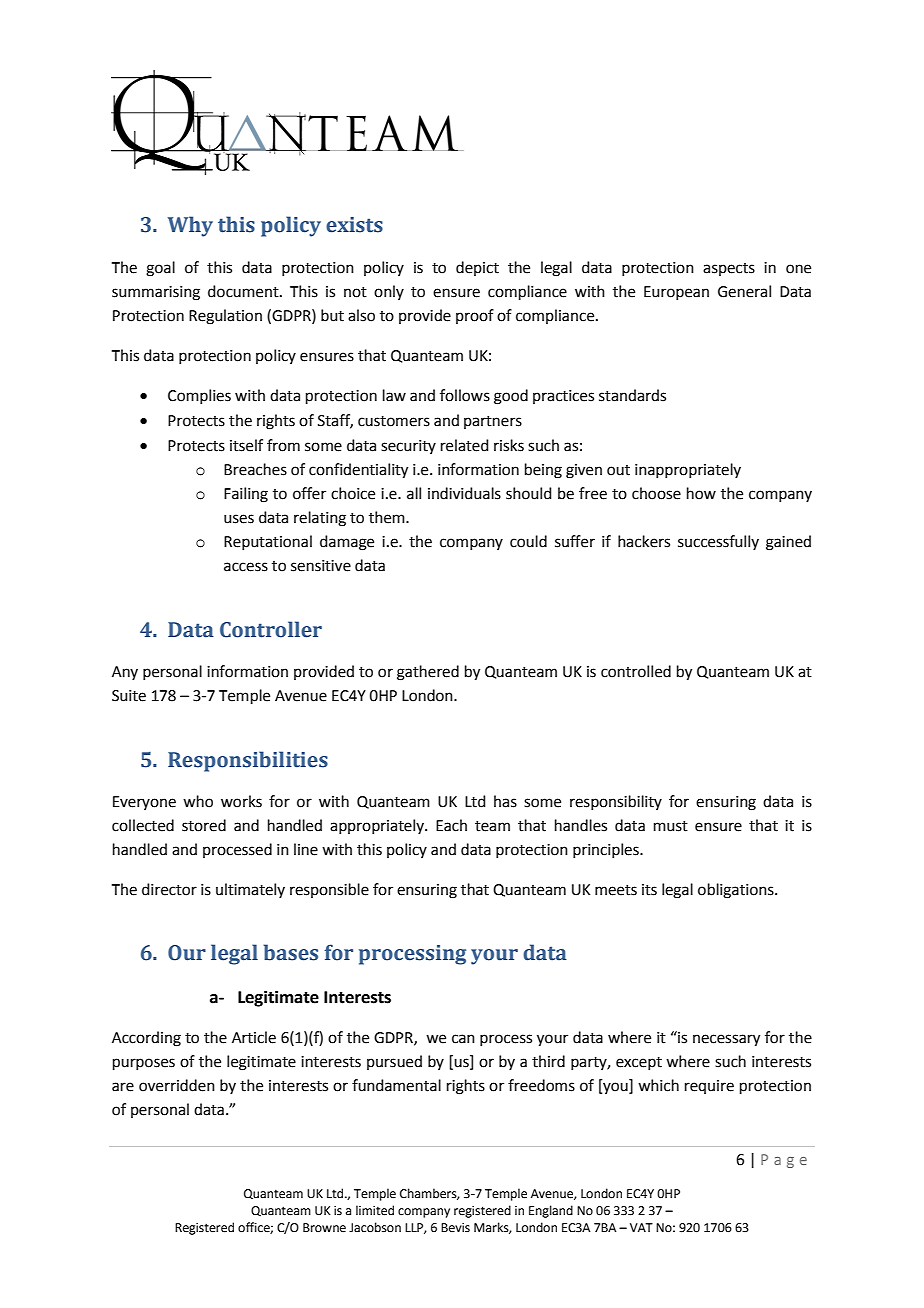 This image has width=924, height=1308. Describe the element at coordinates (477, 268) in the image. I see `depict` at that location.
